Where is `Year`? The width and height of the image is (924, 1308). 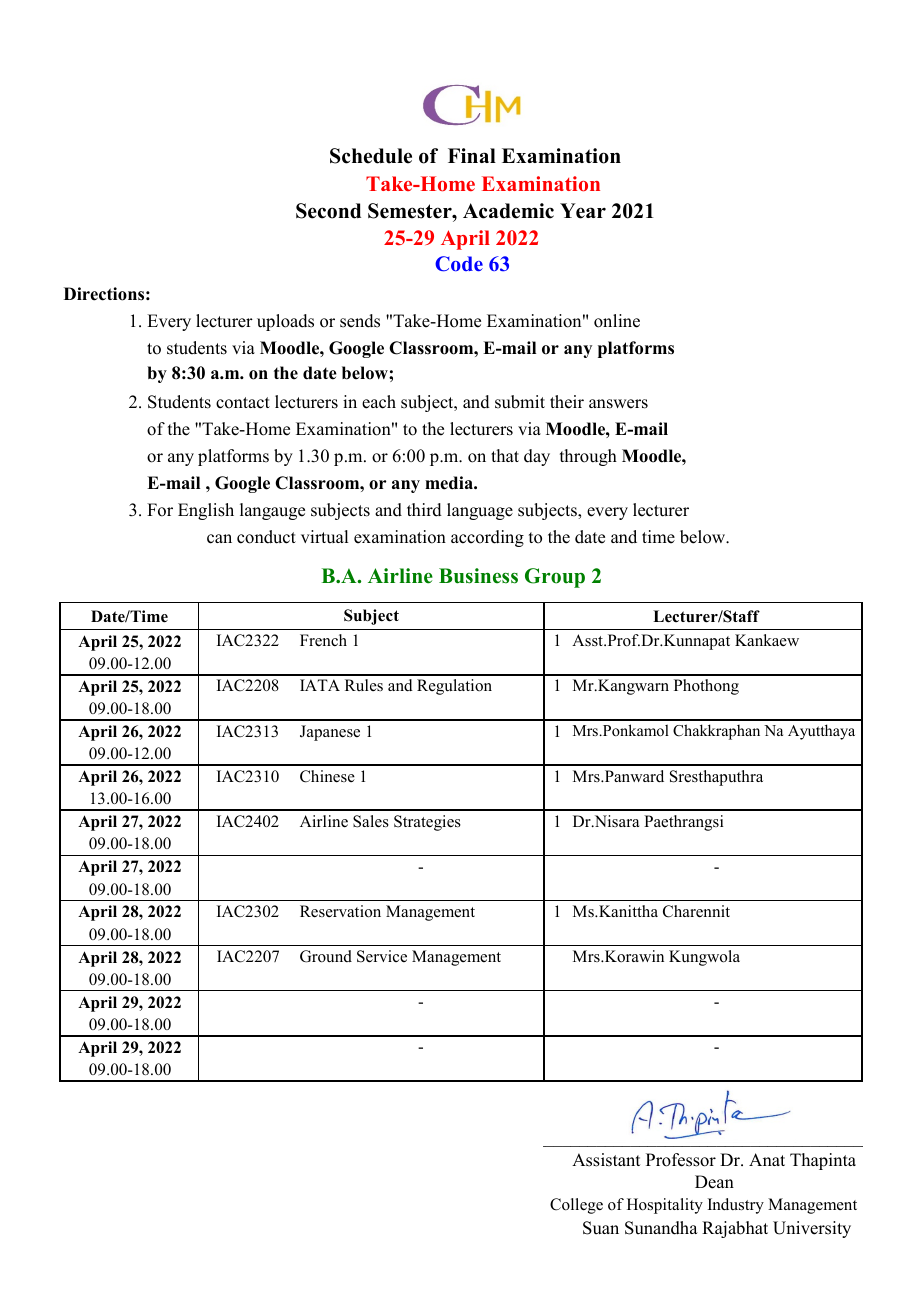
Year is located at coordinates (583, 211).
